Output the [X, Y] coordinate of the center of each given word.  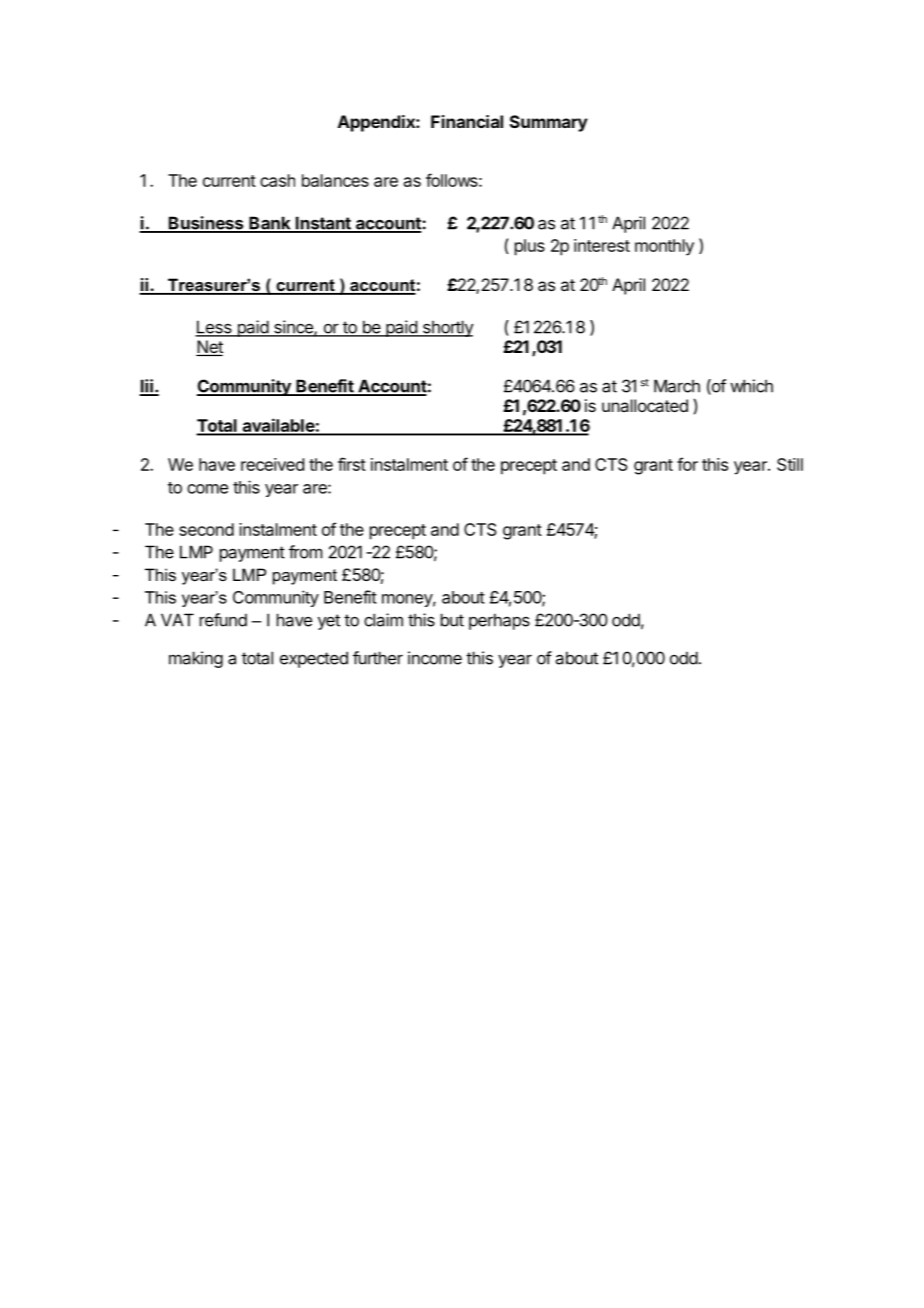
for [687, 464]
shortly [447, 328]
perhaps [499, 621]
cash [277, 180]
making [196, 659]
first [352, 464]
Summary [549, 123]
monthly [664, 247]
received [272, 464]
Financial [467, 121]
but [452, 620]
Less [214, 328]
